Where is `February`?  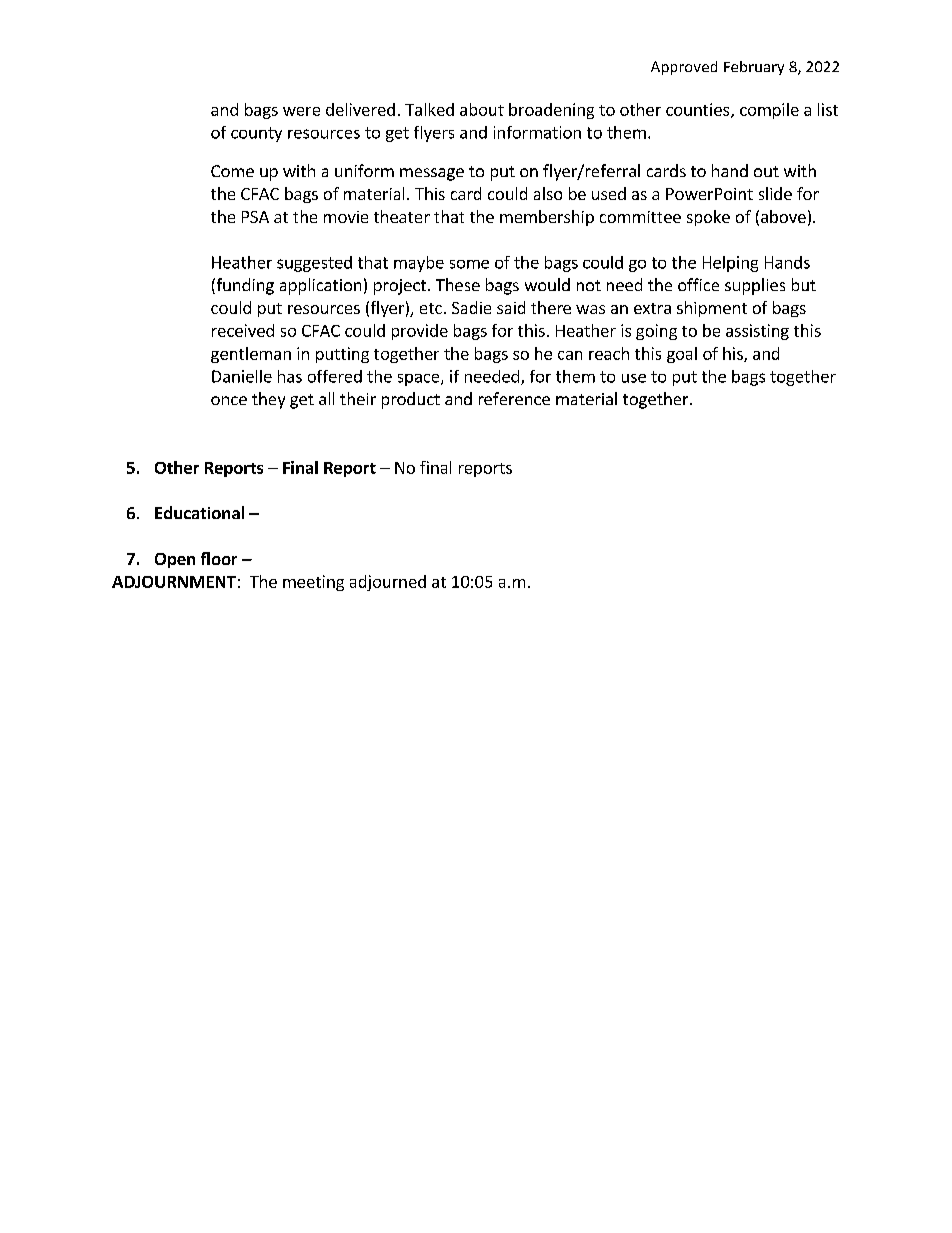 February is located at coordinates (754, 68).
